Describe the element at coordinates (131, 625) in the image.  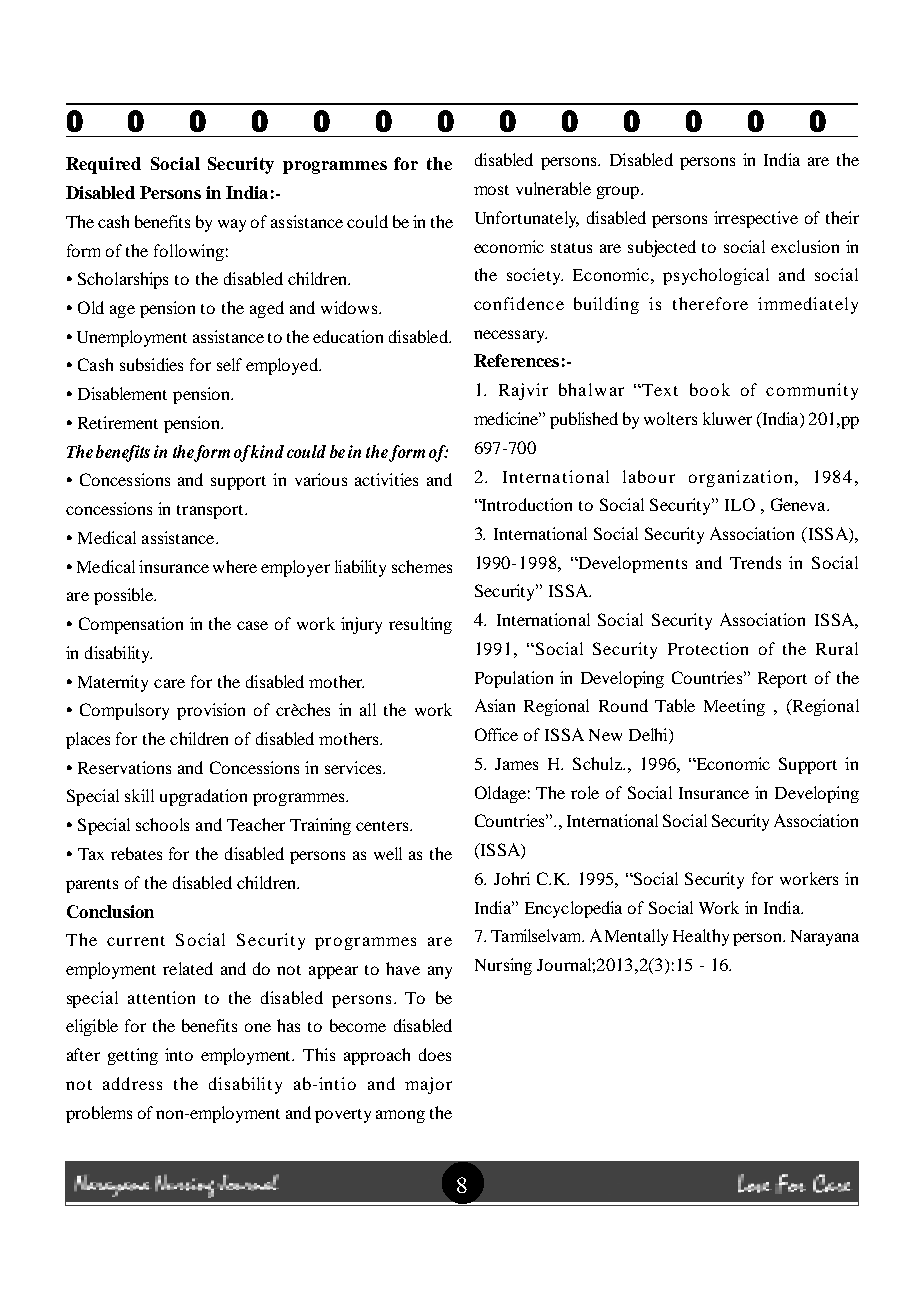
I see `Compensation` at that location.
